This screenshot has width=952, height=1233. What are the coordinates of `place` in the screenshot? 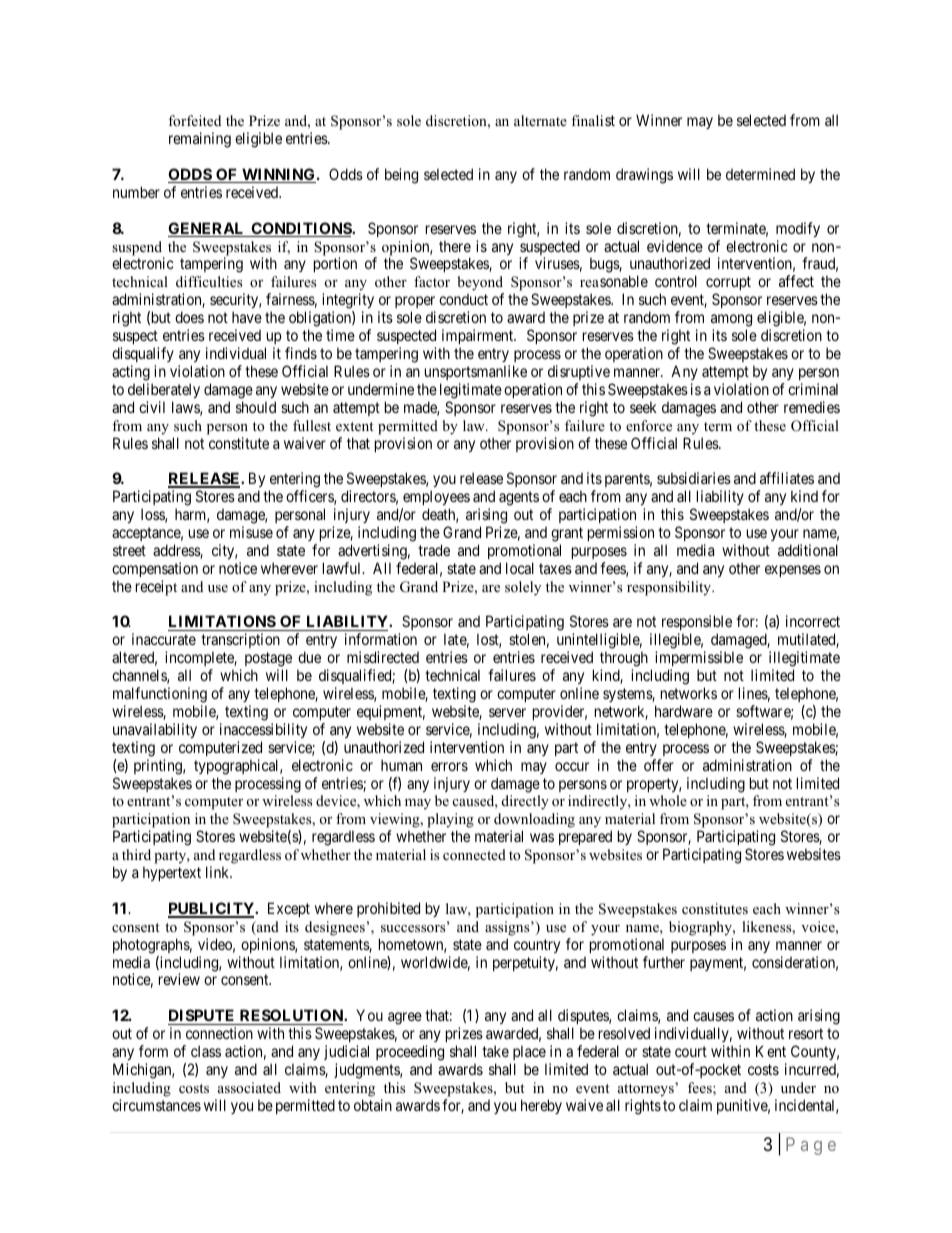 It's located at (528, 1054).
